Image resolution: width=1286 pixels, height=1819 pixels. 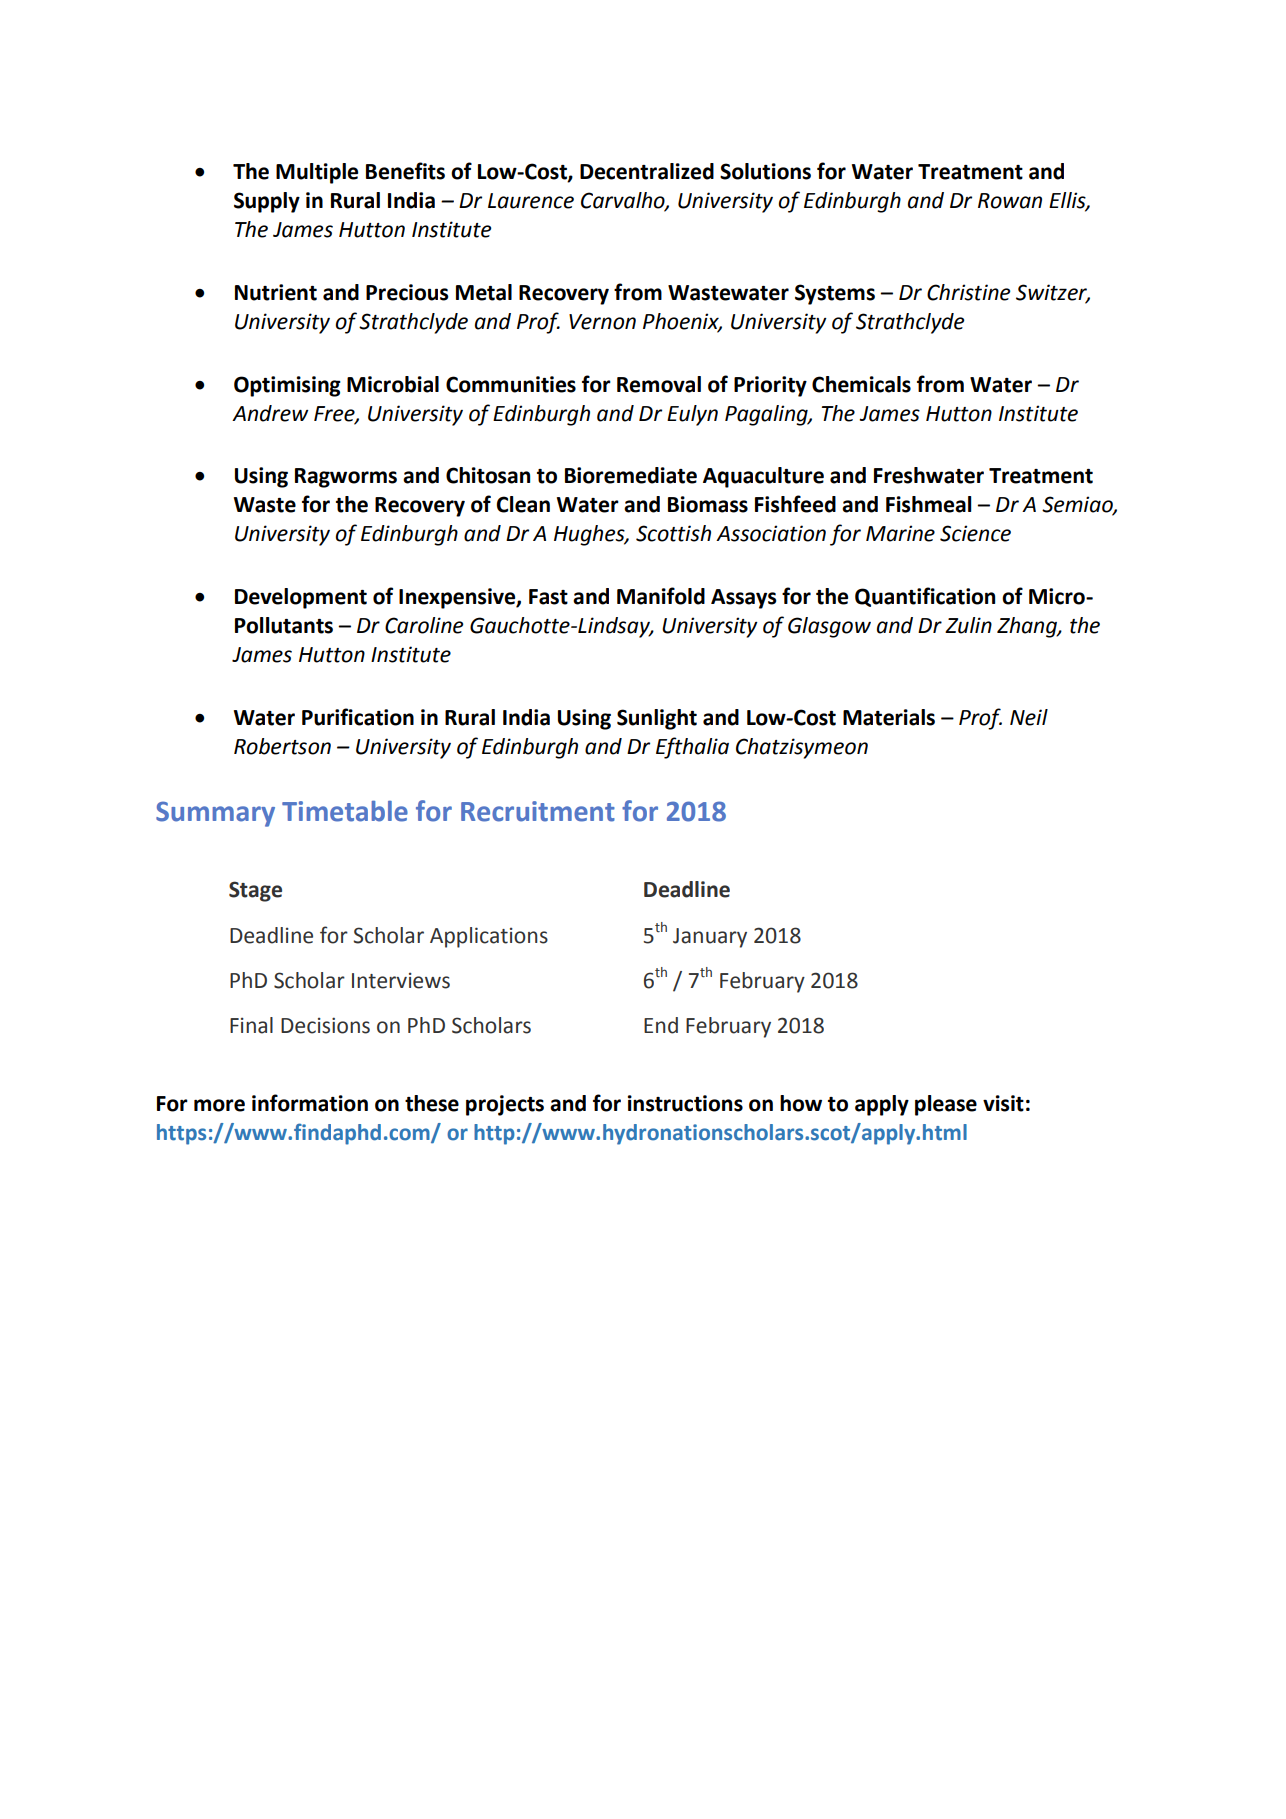 I want to click on instructions, so click(x=685, y=1103).
